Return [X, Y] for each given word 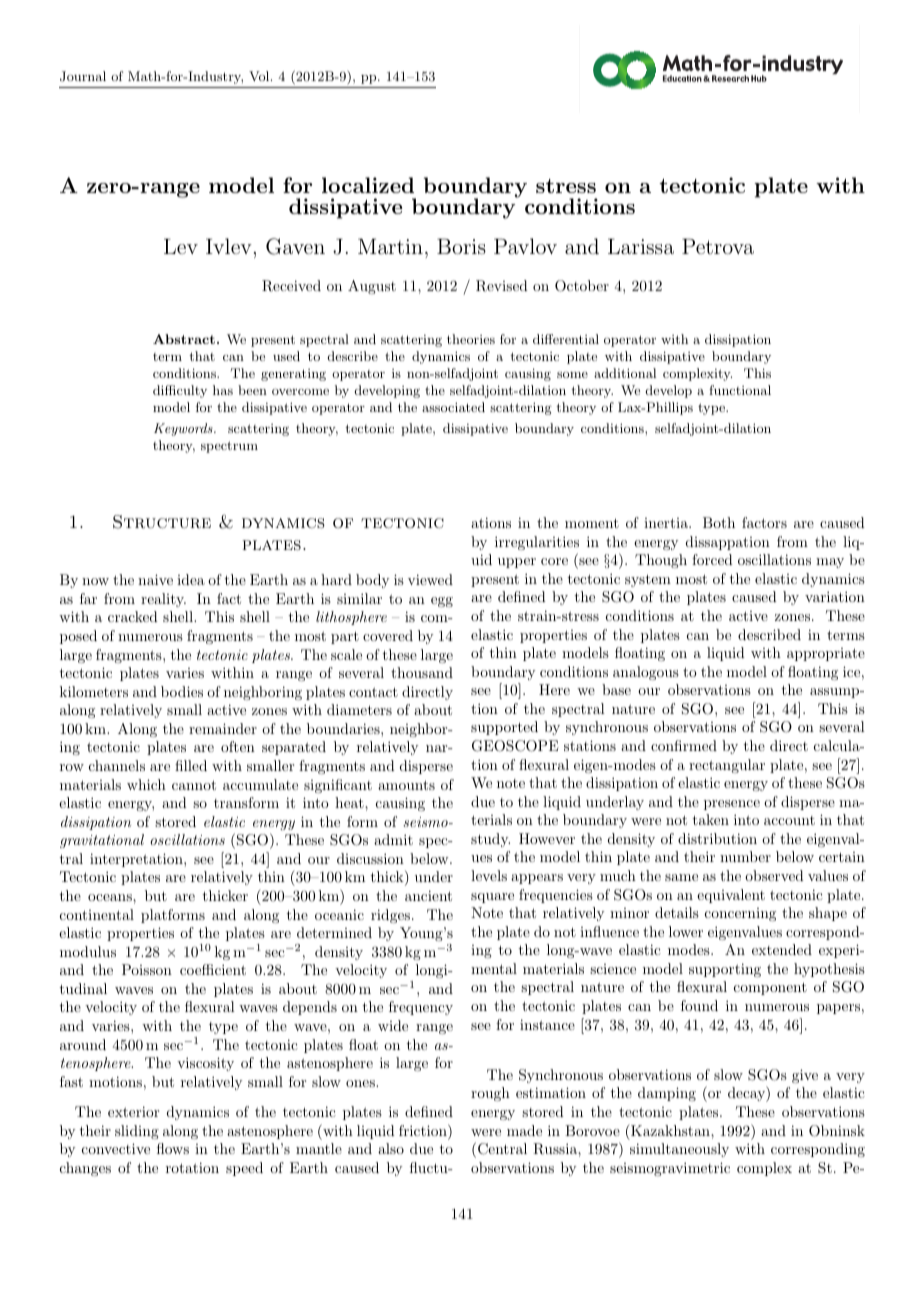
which [146, 784]
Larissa [641, 246]
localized [368, 185]
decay [747, 1094]
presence [732, 805]
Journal [83, 76]
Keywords [184, 429]
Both [719, 522]
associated [453, 407]
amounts [406, 785]
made [524, 1130]
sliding [137, 1132]
